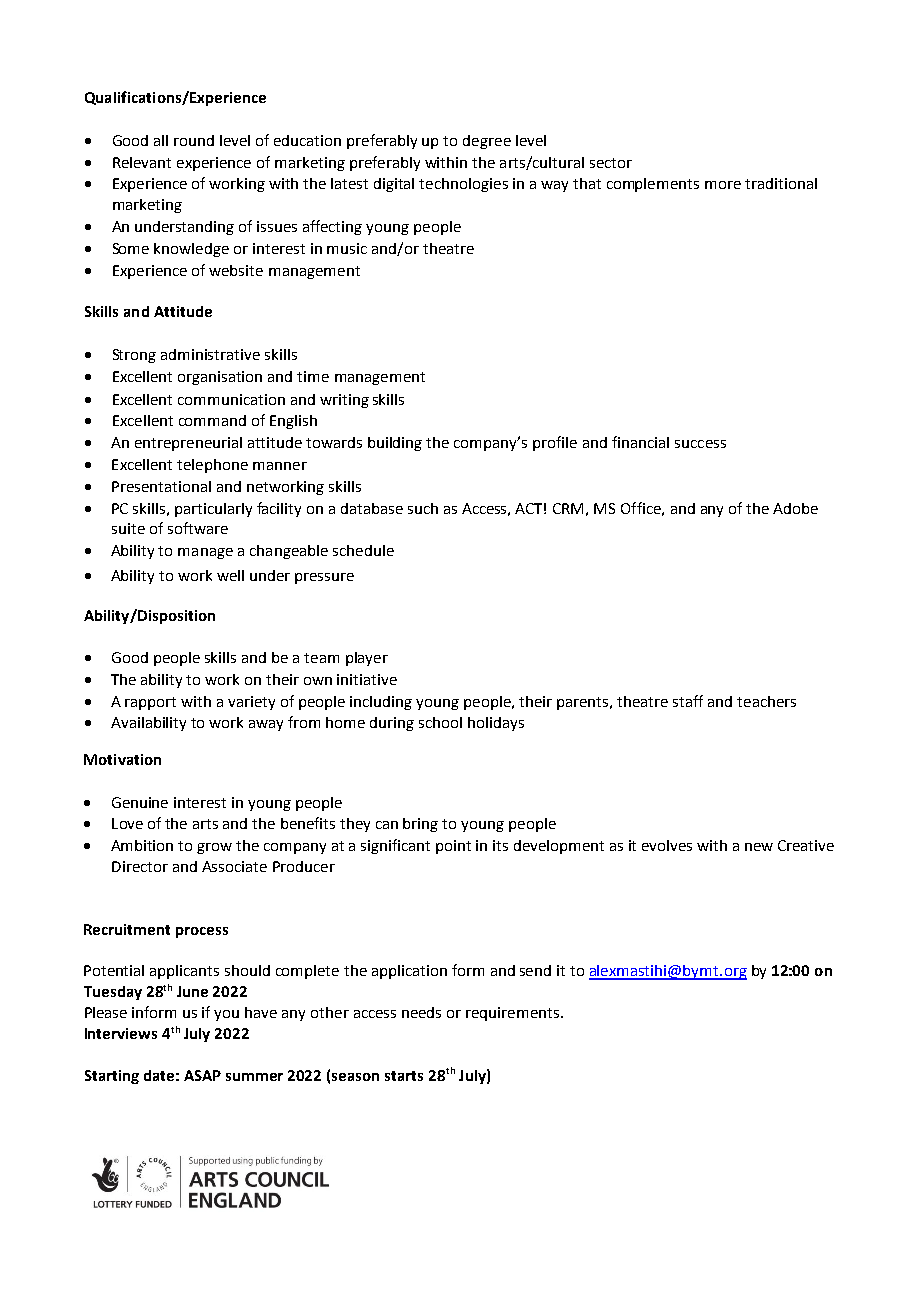 Image resolution: width=924 pixels, height=1308 pixels. Describe the element at coordinates (795, 508) in the screenshot. I see `Adobe` at that location.
